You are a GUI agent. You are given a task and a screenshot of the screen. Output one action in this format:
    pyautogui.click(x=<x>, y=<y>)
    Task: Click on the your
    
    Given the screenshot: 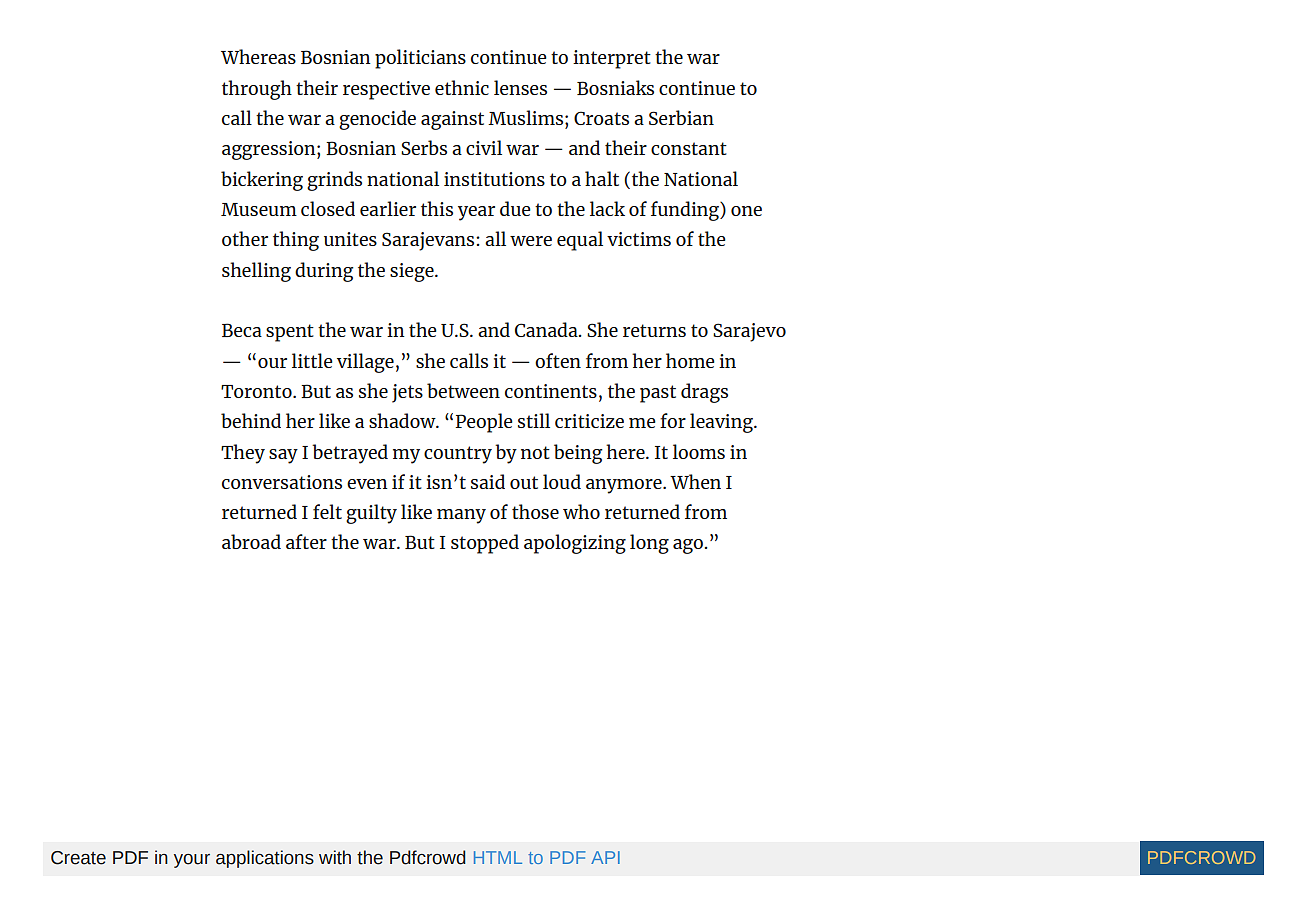 What is the action you would take?
    pyautogui.click(x=192, y=861)
